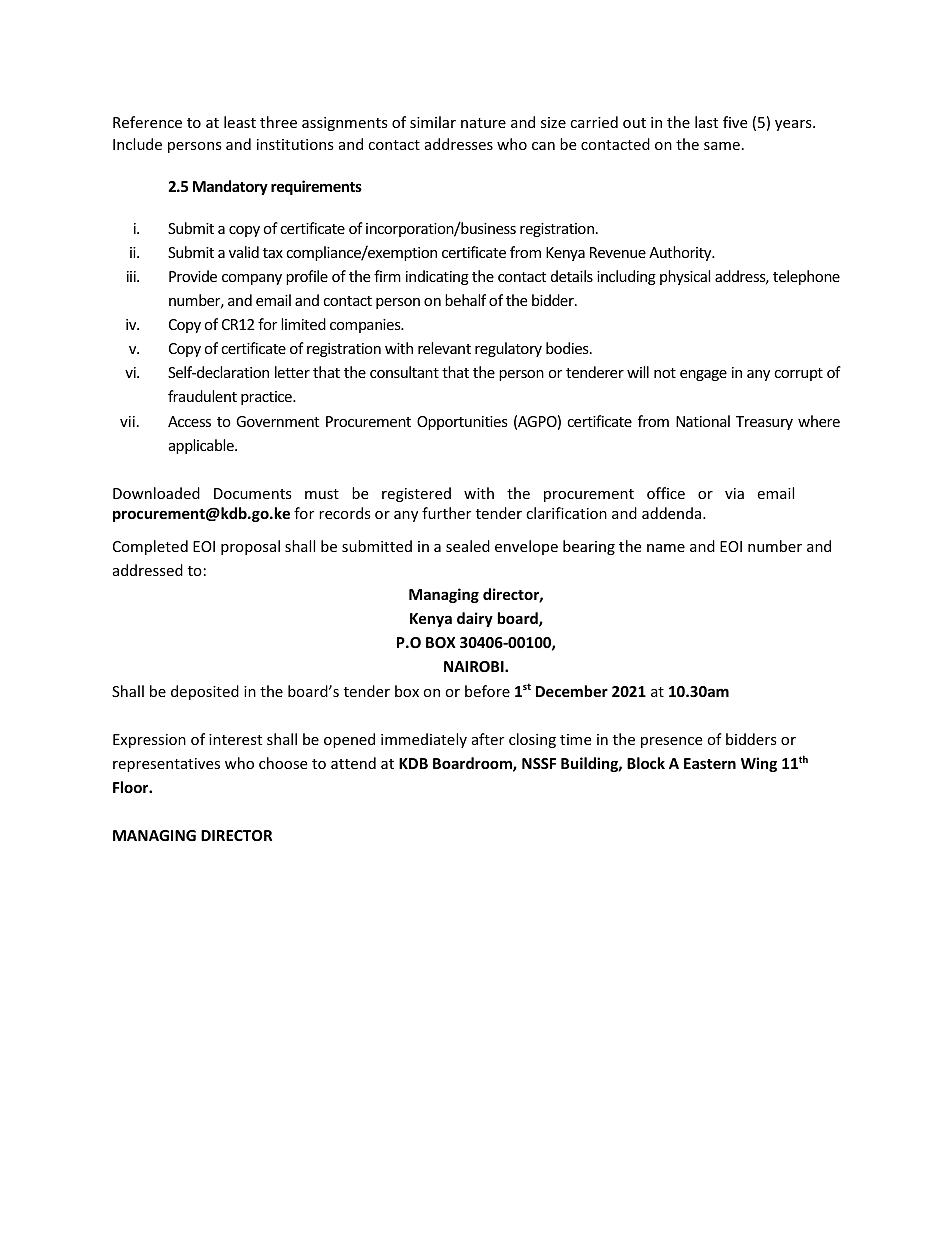  Describe the element at coordinates (240, 122) in the screenshot. I see `least` at that location.
